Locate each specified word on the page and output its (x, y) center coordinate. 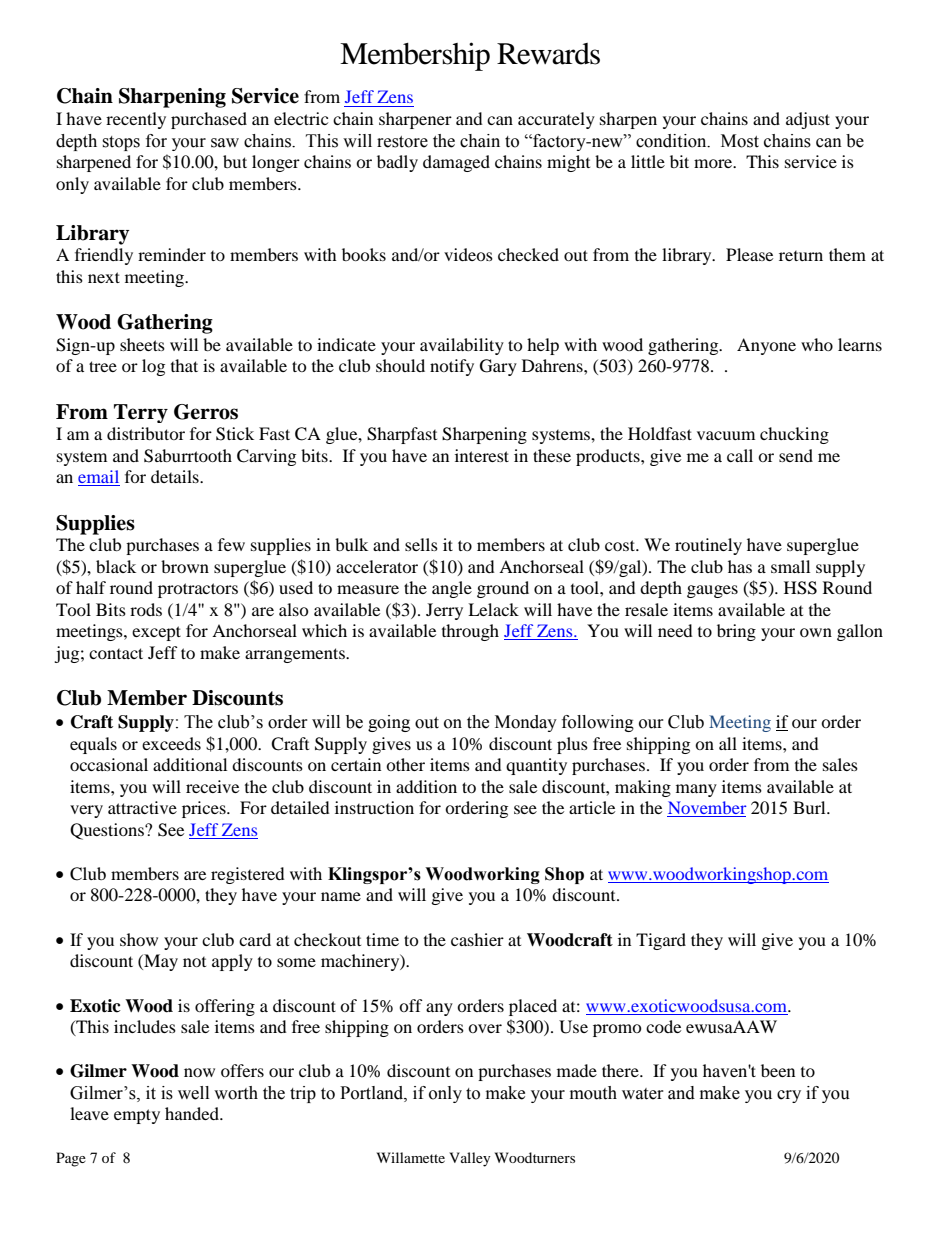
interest (482, 455)
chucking (794, 435)
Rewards (548, 54)
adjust (808, 120)
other (405, 764)
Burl (810, 807)
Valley (470, 1159)
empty (137, 1116)
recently (136, 120)
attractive (142, 807)
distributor (146, 433)
